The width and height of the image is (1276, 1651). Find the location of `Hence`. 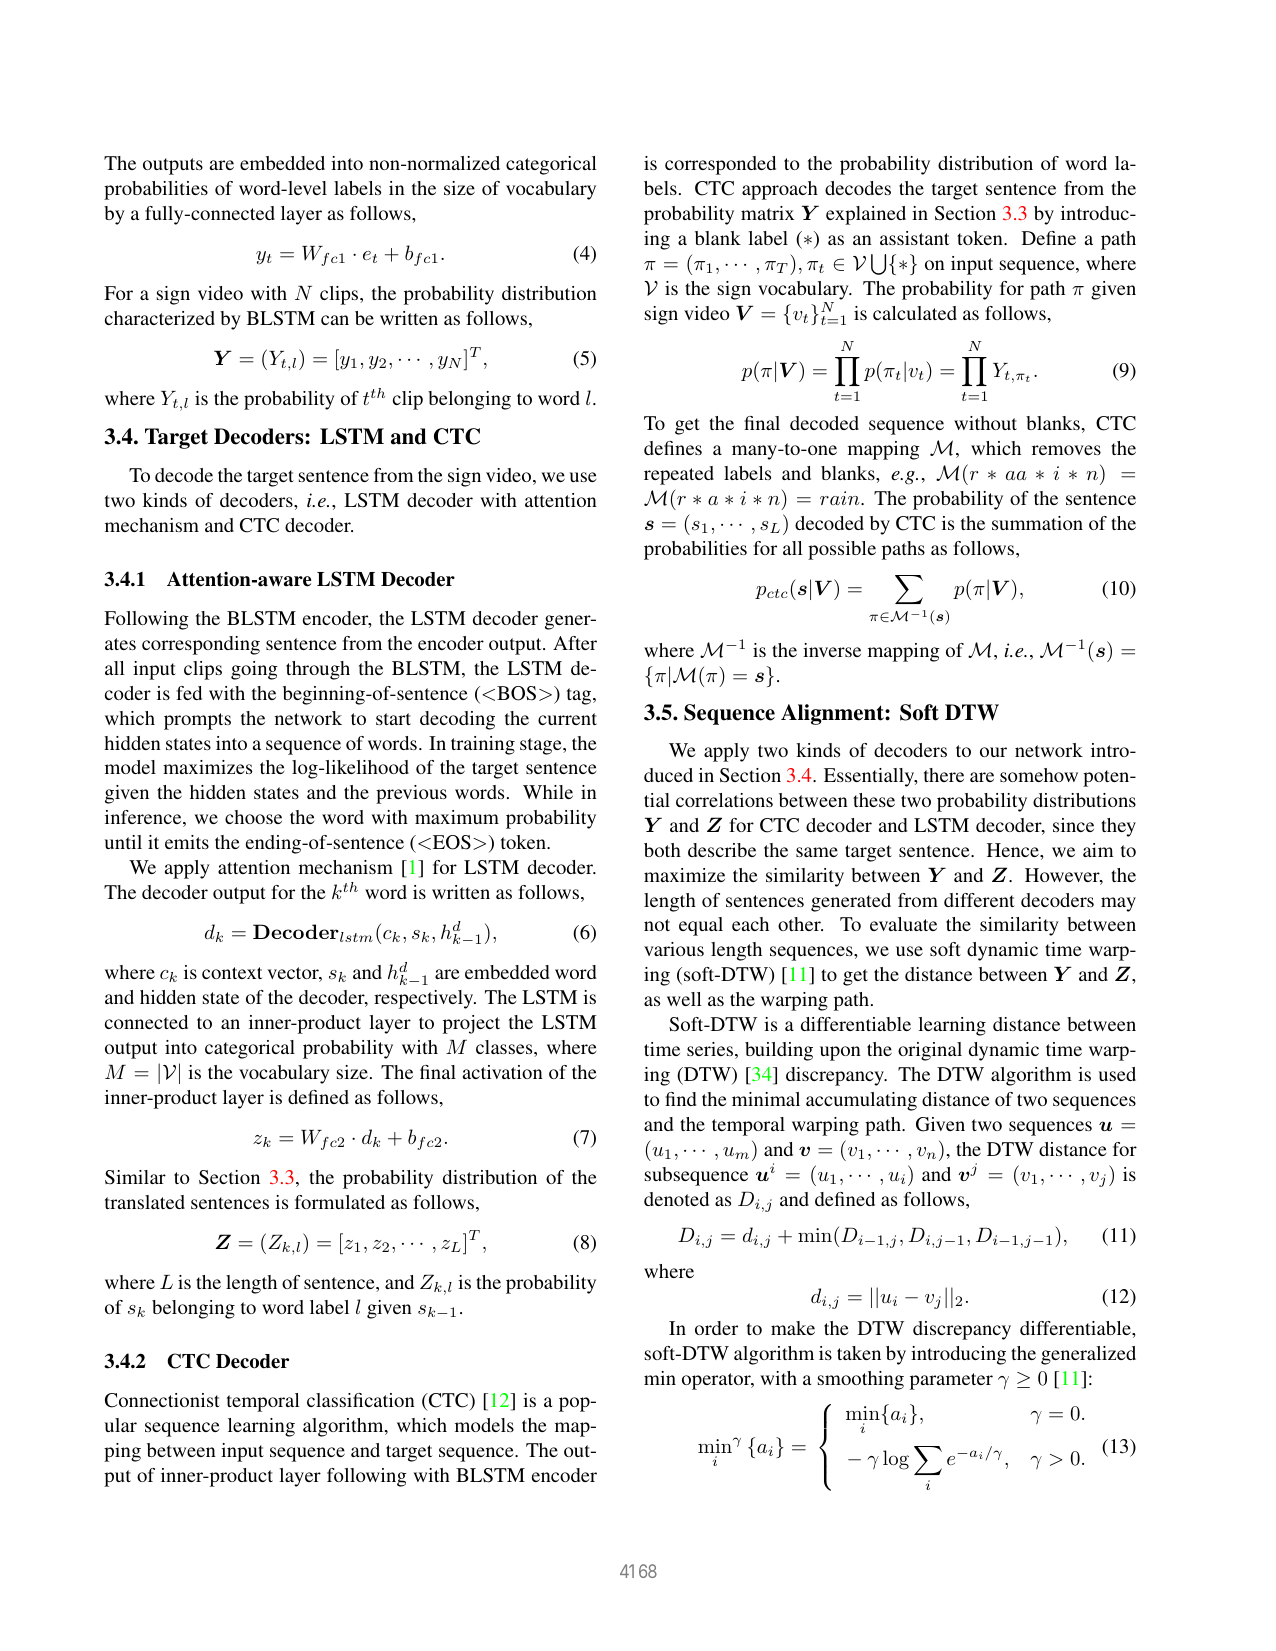

Hence is located at coordinates (1014, 850).
